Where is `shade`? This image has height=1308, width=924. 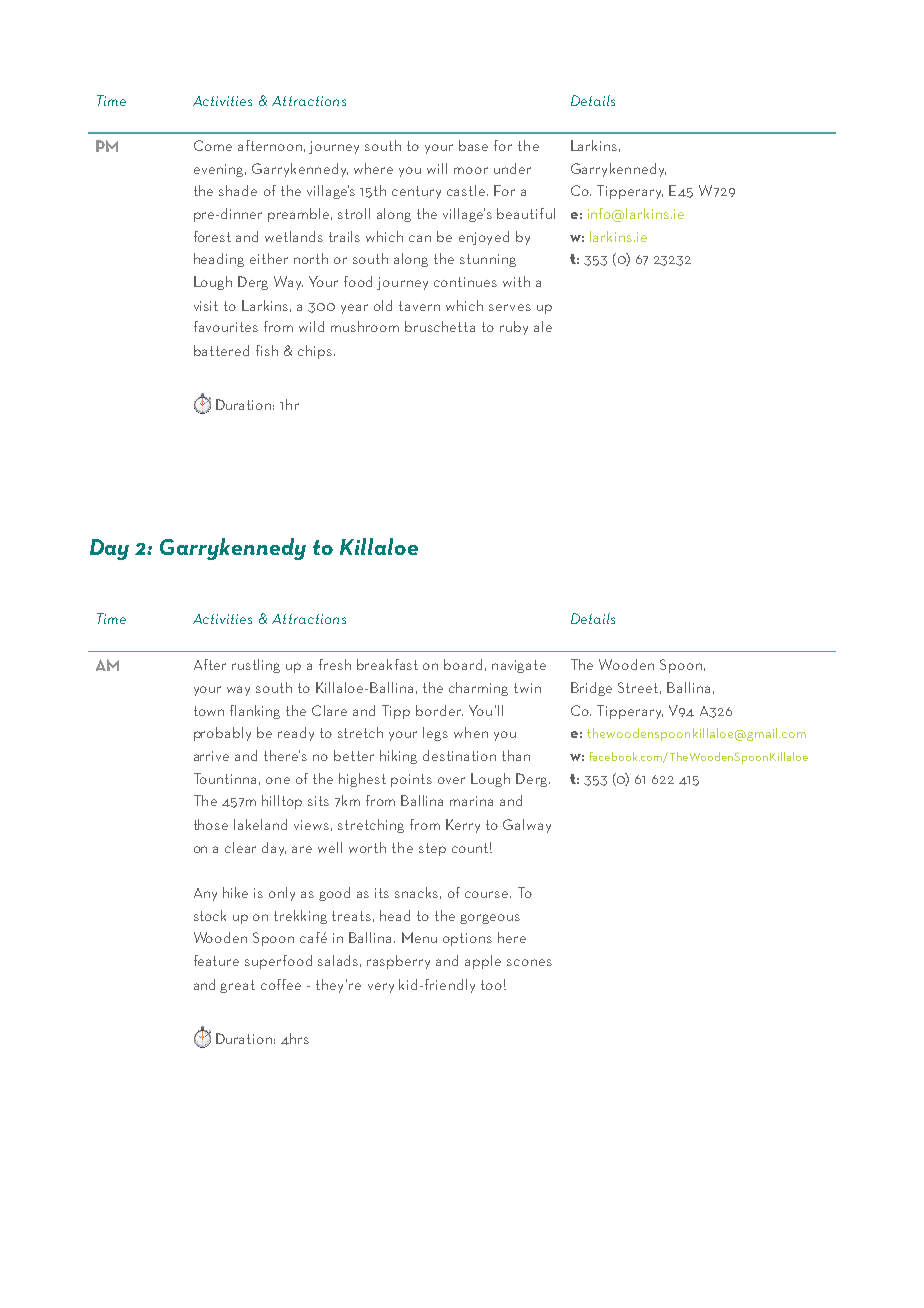
shade is located at coordinates (238, 190).
